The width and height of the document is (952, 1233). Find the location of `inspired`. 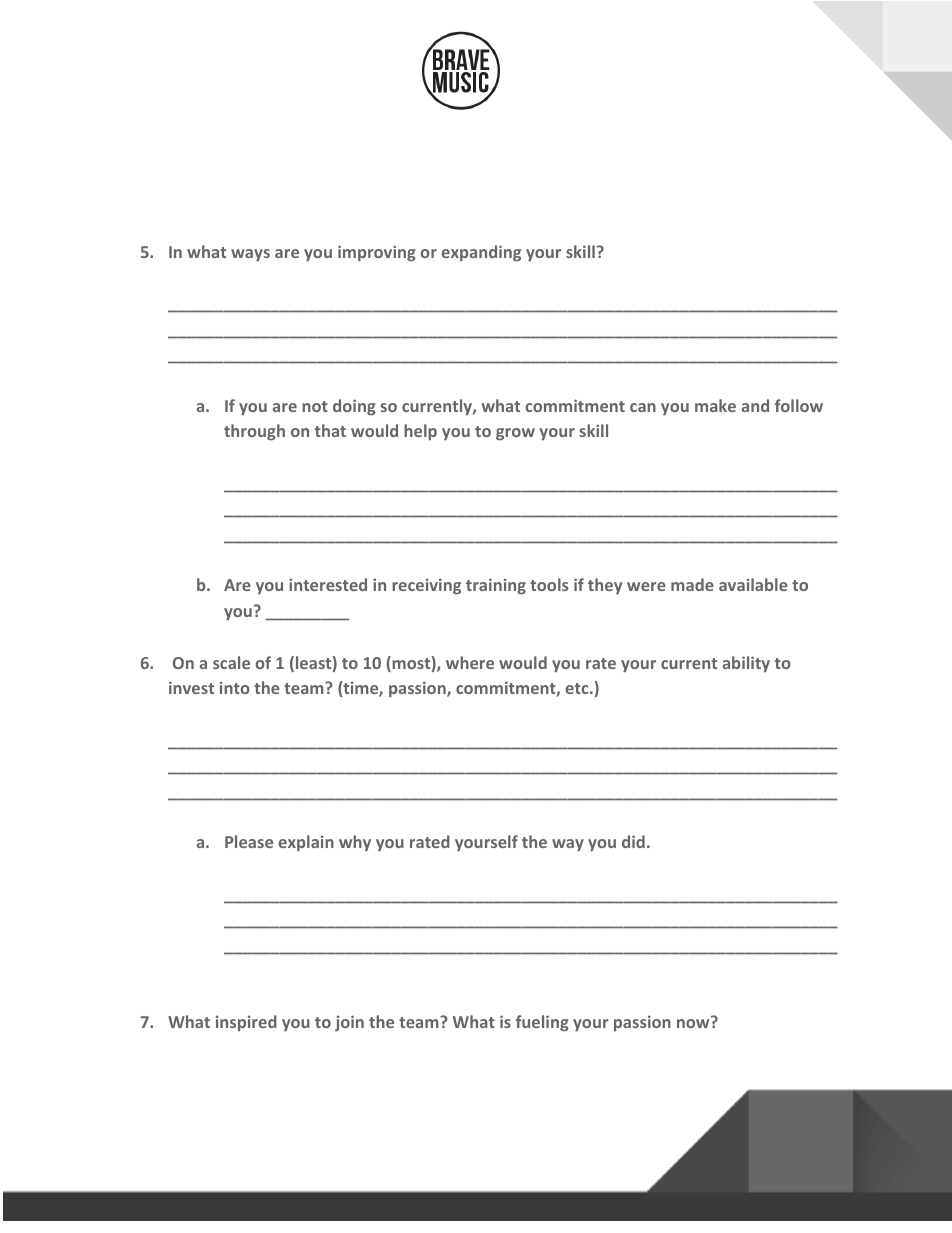

inspired is located at coordinates (246, 1023).
